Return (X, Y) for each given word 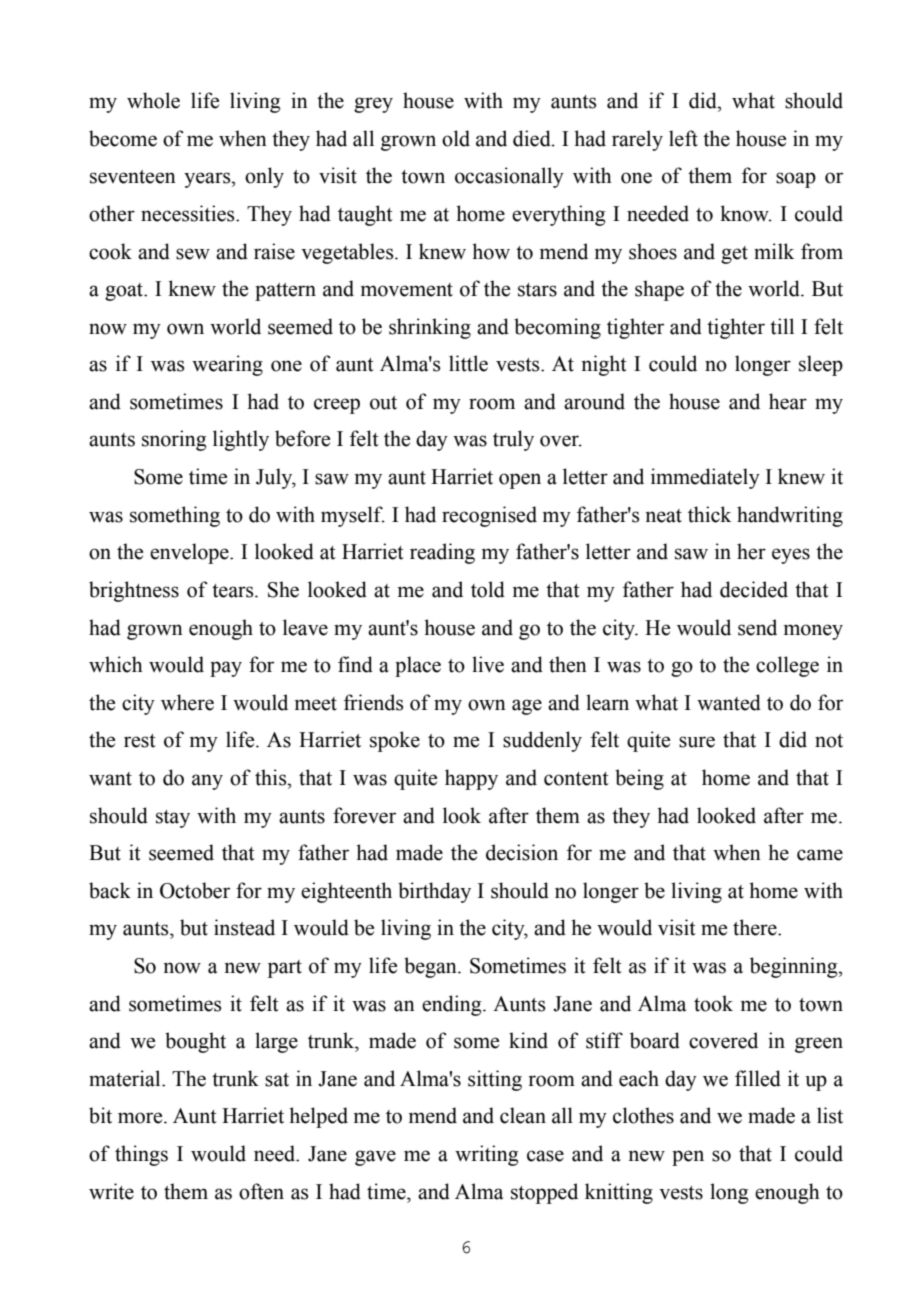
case (545, 1156)
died (533, 138)
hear (788, 401)
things (141, 1155)
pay (226, 669)
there (756, 927)
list (830, 1115)
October (195, 890)
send (757, 627)
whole (153, 100)
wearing (227, 365)
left (683, 138)
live (488, 664)
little (468, 363)
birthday (434, 892)
